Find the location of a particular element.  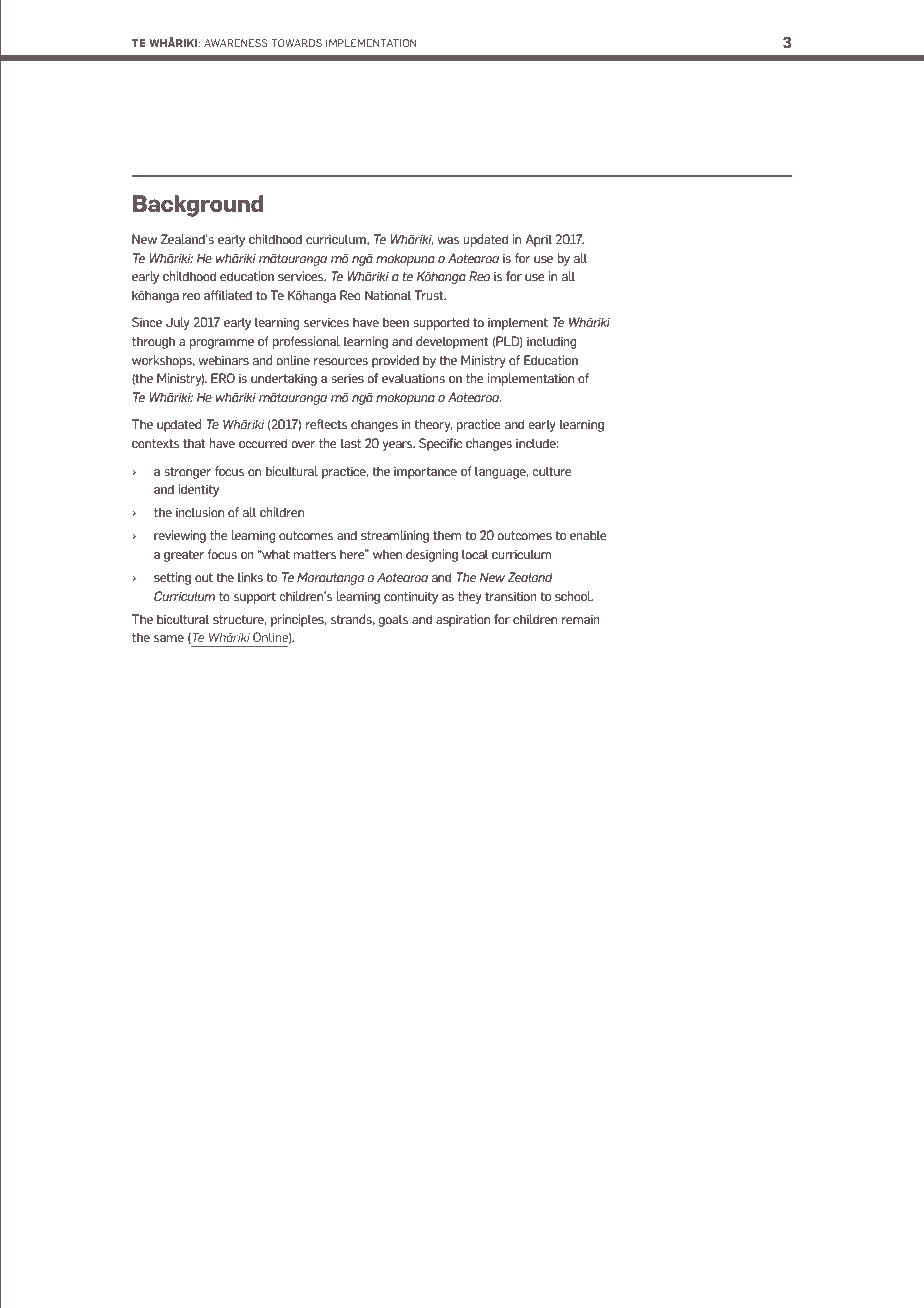

April is located at coordinates (538, 240).
